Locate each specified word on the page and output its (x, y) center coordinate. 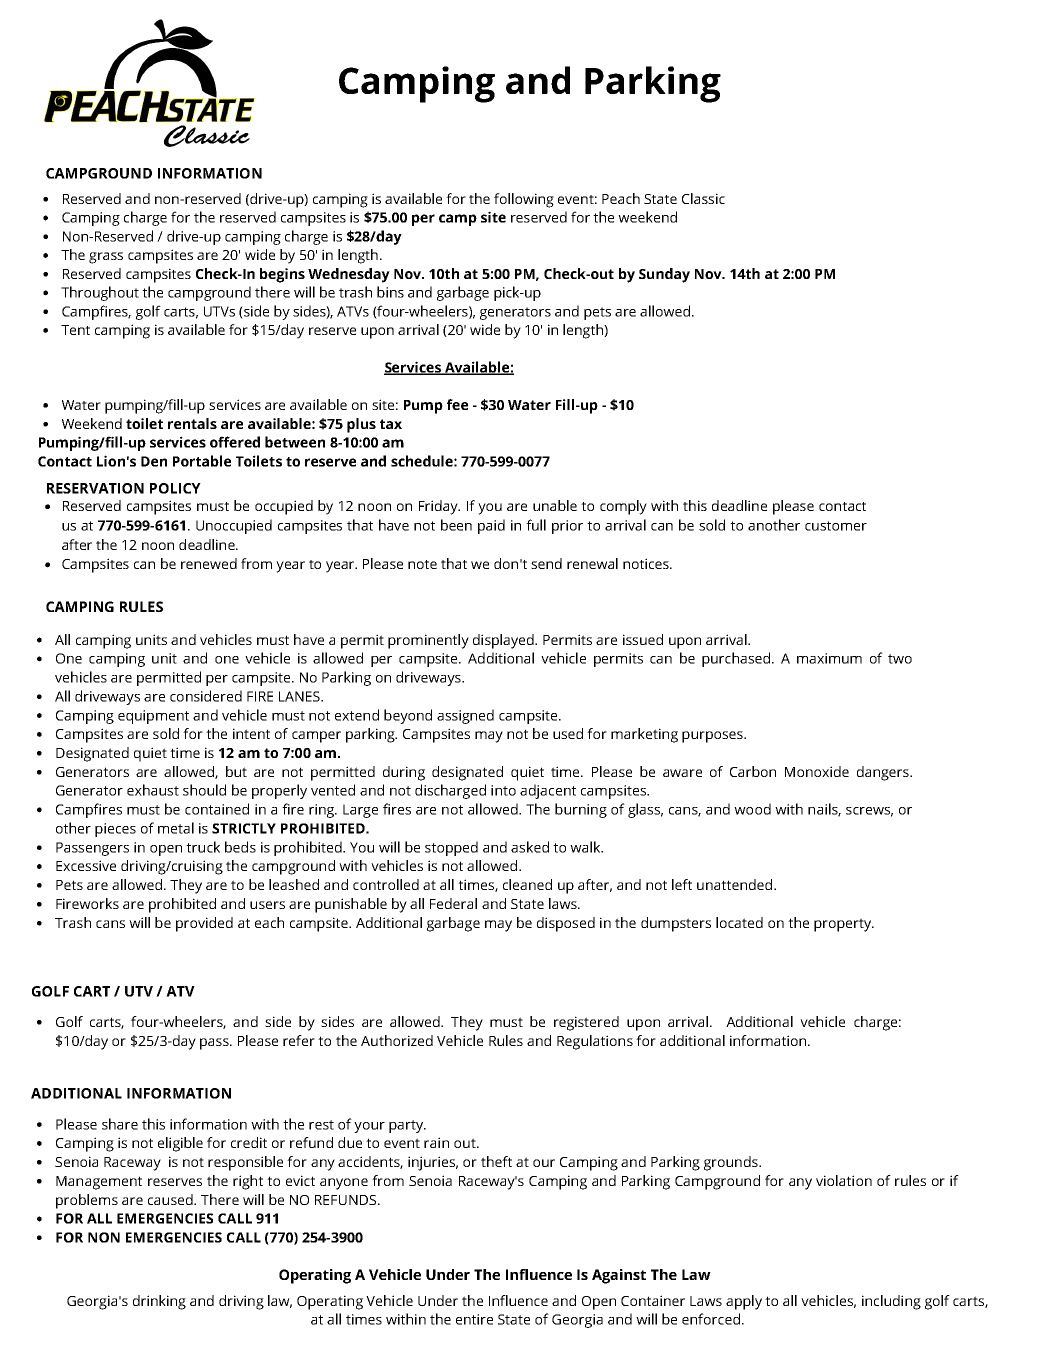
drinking (159, 1302)
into (503, 790)
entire (474, 1319)
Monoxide (817, 771)
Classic (703, 198)
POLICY (175, 488)
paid (491, 526)
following (524, 200)
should (204, 790)
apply (744, 1302)
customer (836, 526)
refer (299, 1040)
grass (106, 258)
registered (586, 1023)
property (843, 925)
